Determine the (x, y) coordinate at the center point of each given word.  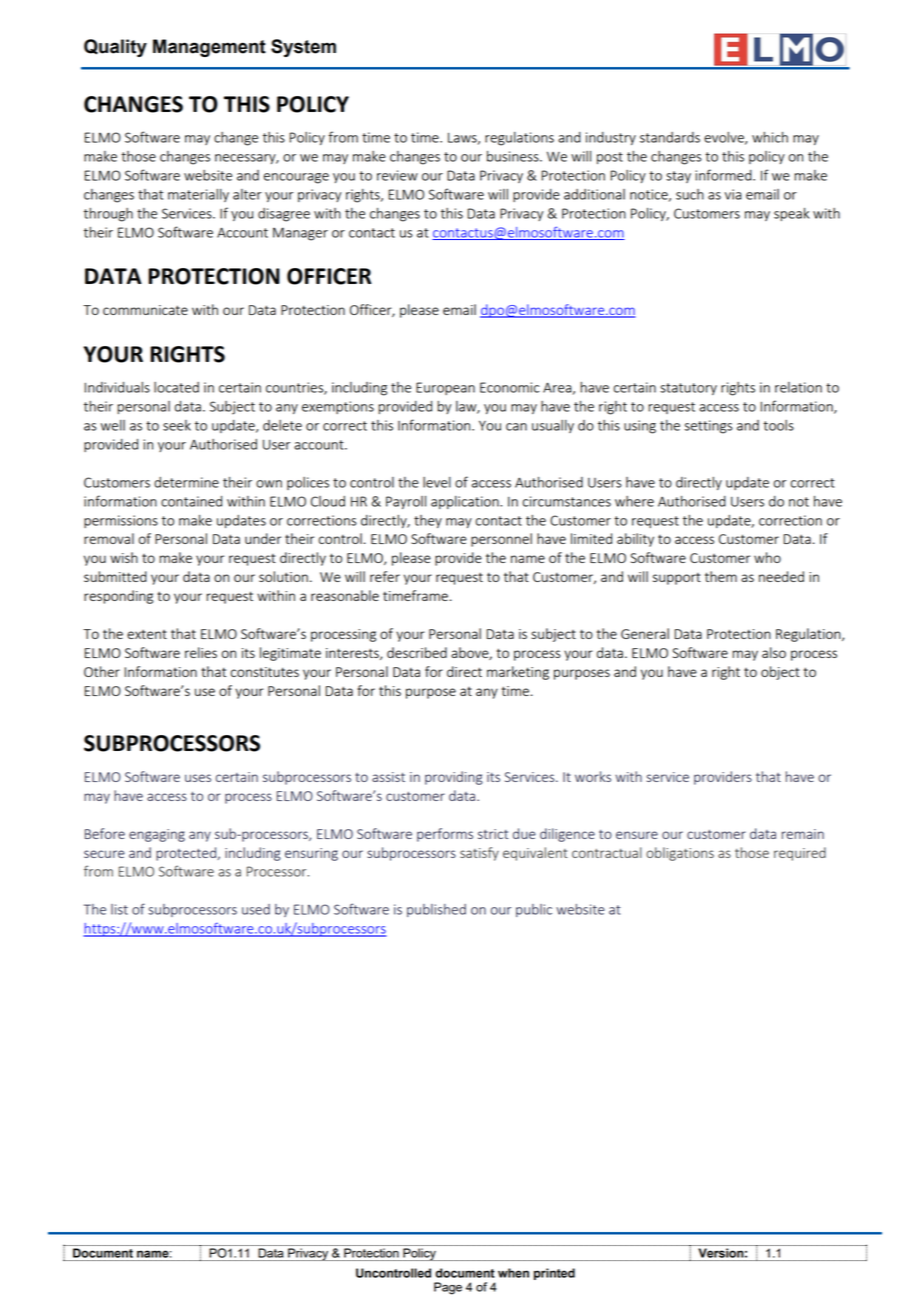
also (774, 652)
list (119, 909)
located (176, 387)
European (445, 388)
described (417, 652)
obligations (680, 854)
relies (201, 652)
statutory (688, 389)
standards (670, 137)
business (514, 156)
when (513, 1273)
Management (209, 48)
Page (448, 1288)
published (436, 910)
